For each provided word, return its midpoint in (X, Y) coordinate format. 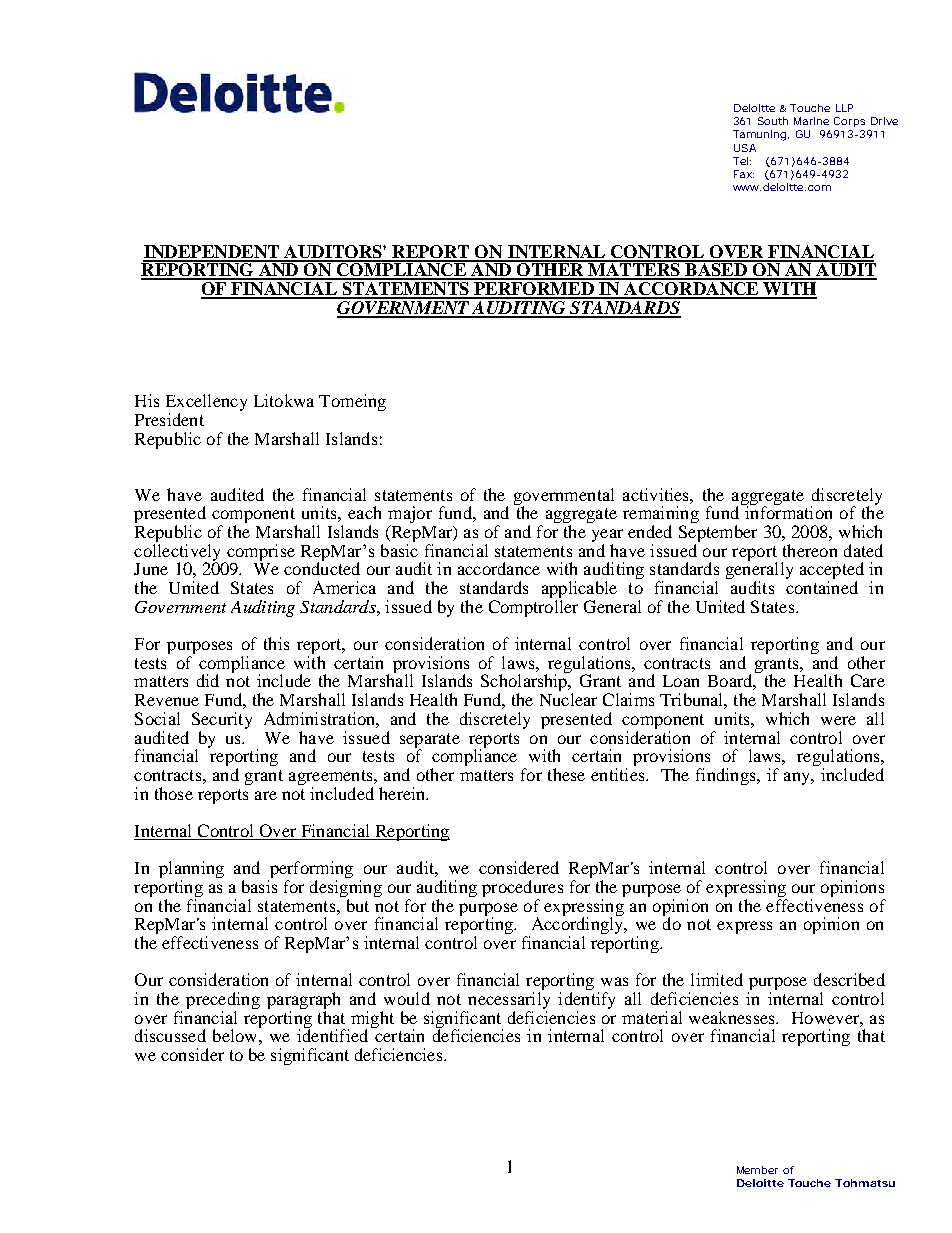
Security (222, 720)
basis (259, 886)
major (410, 516)
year (607, 537)
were (838, 720)
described (849, 979)
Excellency (206, 404)
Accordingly (577, 926)
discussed (170, 1035)
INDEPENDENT (212, 253)
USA (745, 148)
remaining (661, 516)
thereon (810, 550)
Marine (811, 121)
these (566, 774)
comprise (260, 553)
